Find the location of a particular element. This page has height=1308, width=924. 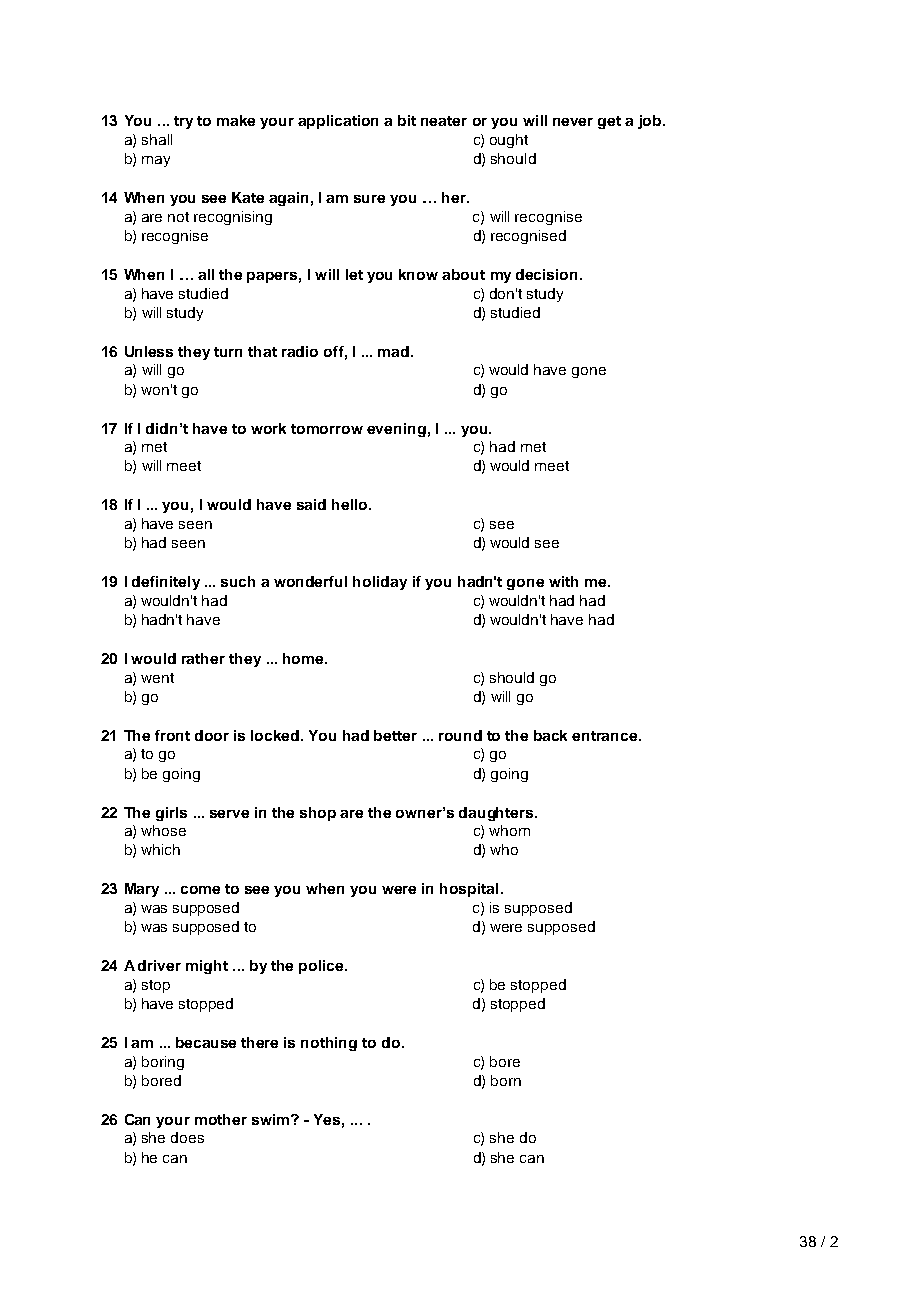

whom is located at coordinates (509, 830).
